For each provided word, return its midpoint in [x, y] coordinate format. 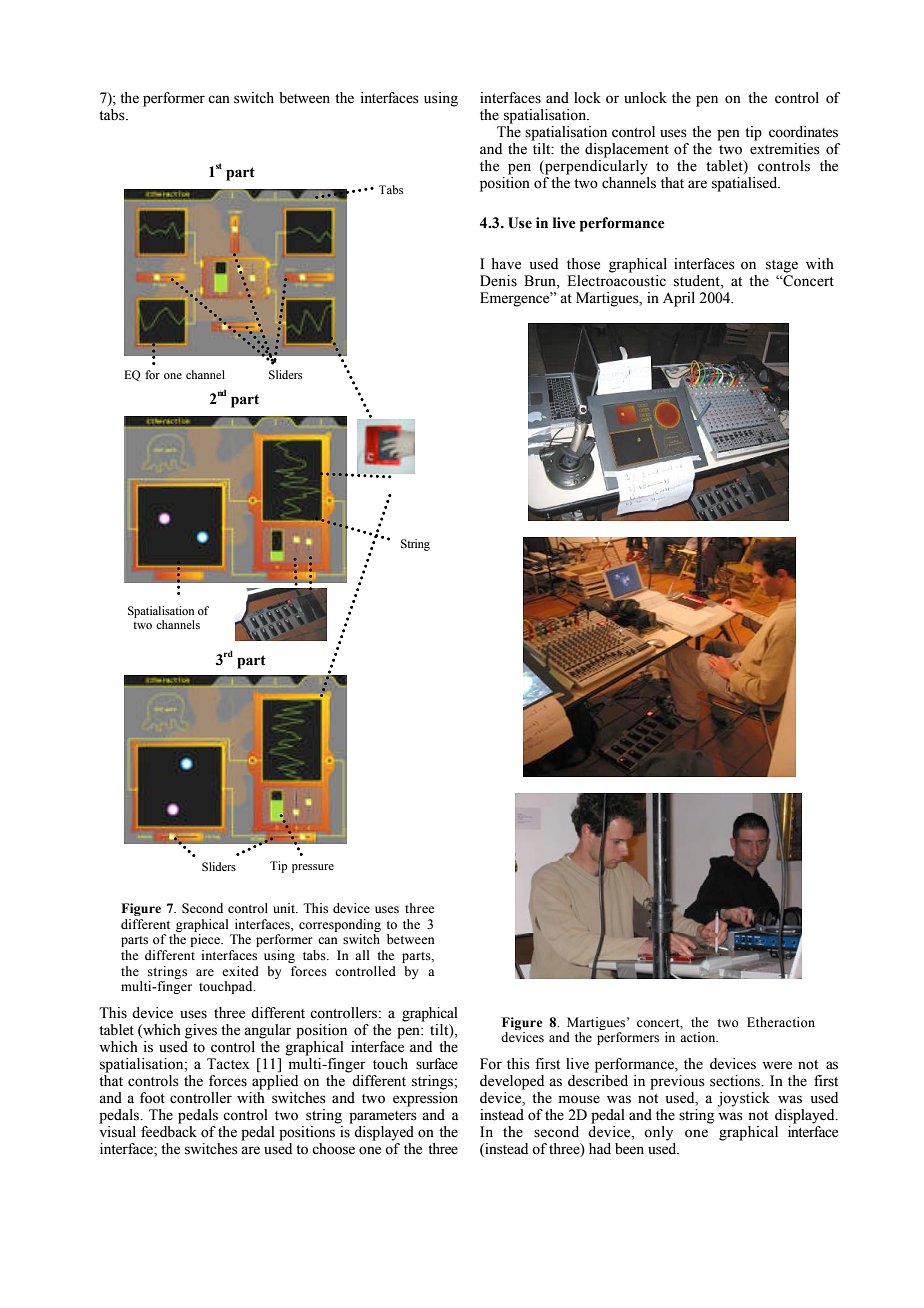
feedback [169, 1132]
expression [425, 1099]
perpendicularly [595, 167]
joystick [744, 1099]
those [583, 264]
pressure [313, 868]
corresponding [340, 925]
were [777, 1065]
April [679, 299]
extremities [785, 149]
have [506, 264]
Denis [498, 281]
